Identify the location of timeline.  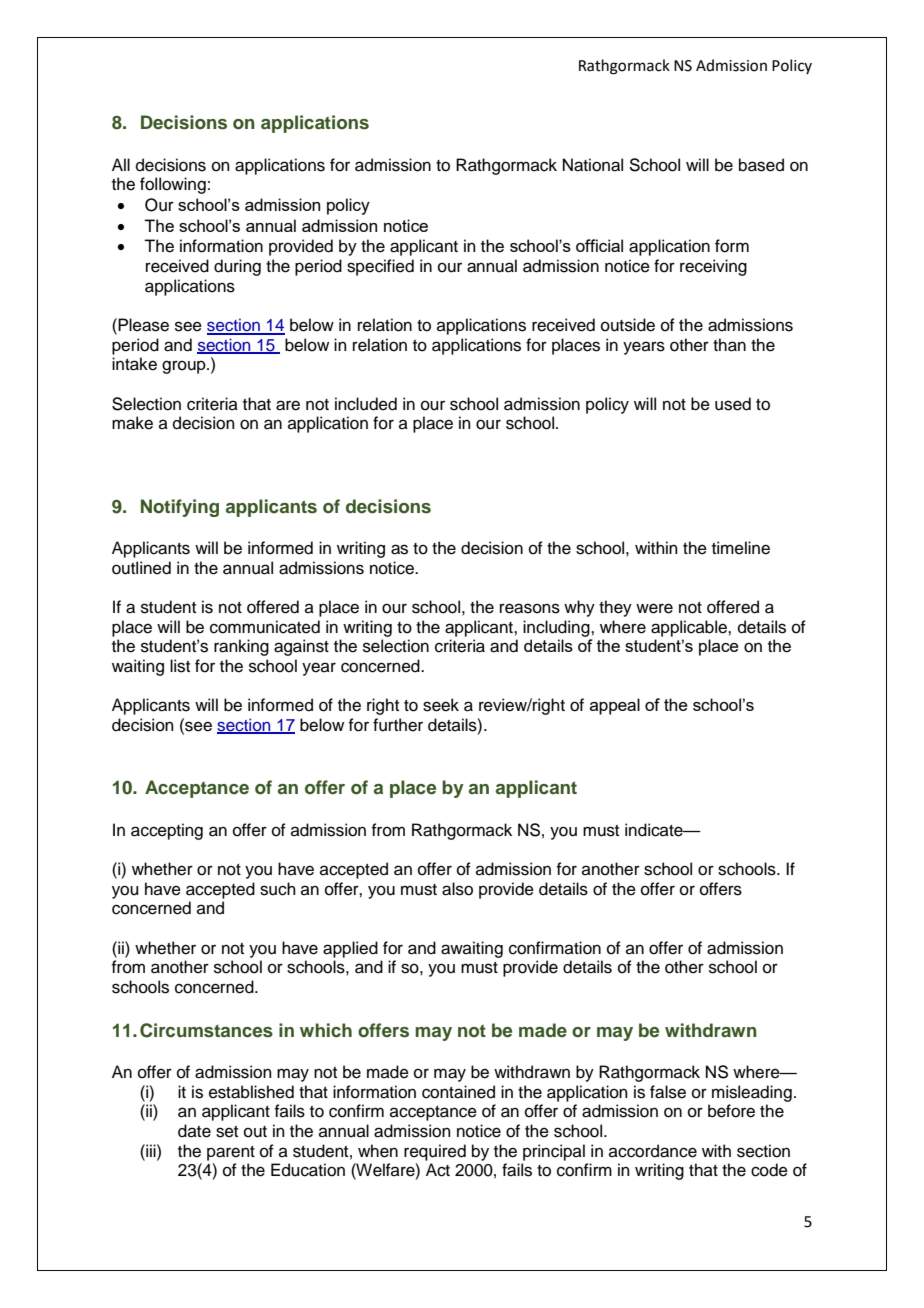
(741, 548).
